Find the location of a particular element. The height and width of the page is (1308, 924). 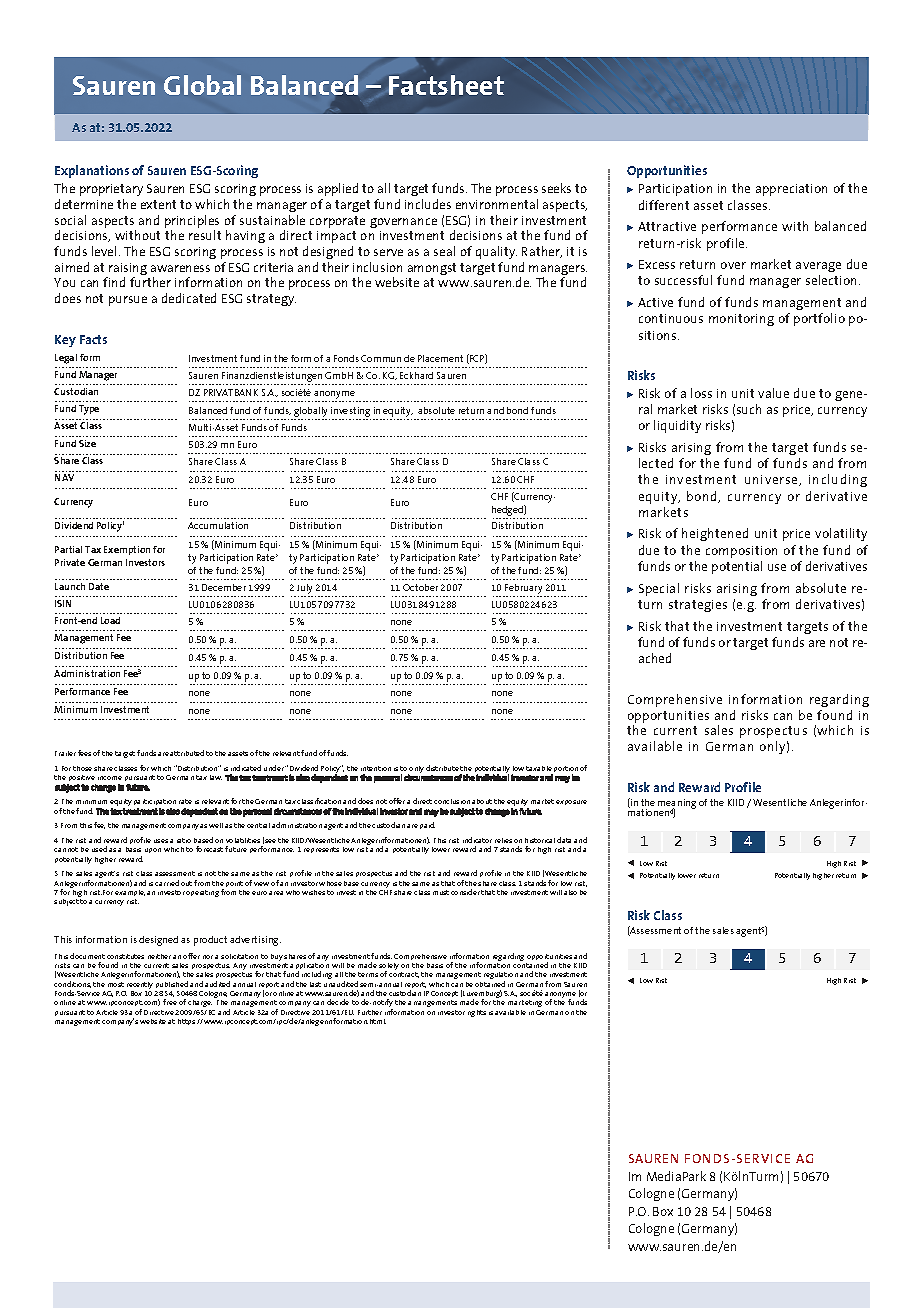

October is located at coordinates (420, 587).
